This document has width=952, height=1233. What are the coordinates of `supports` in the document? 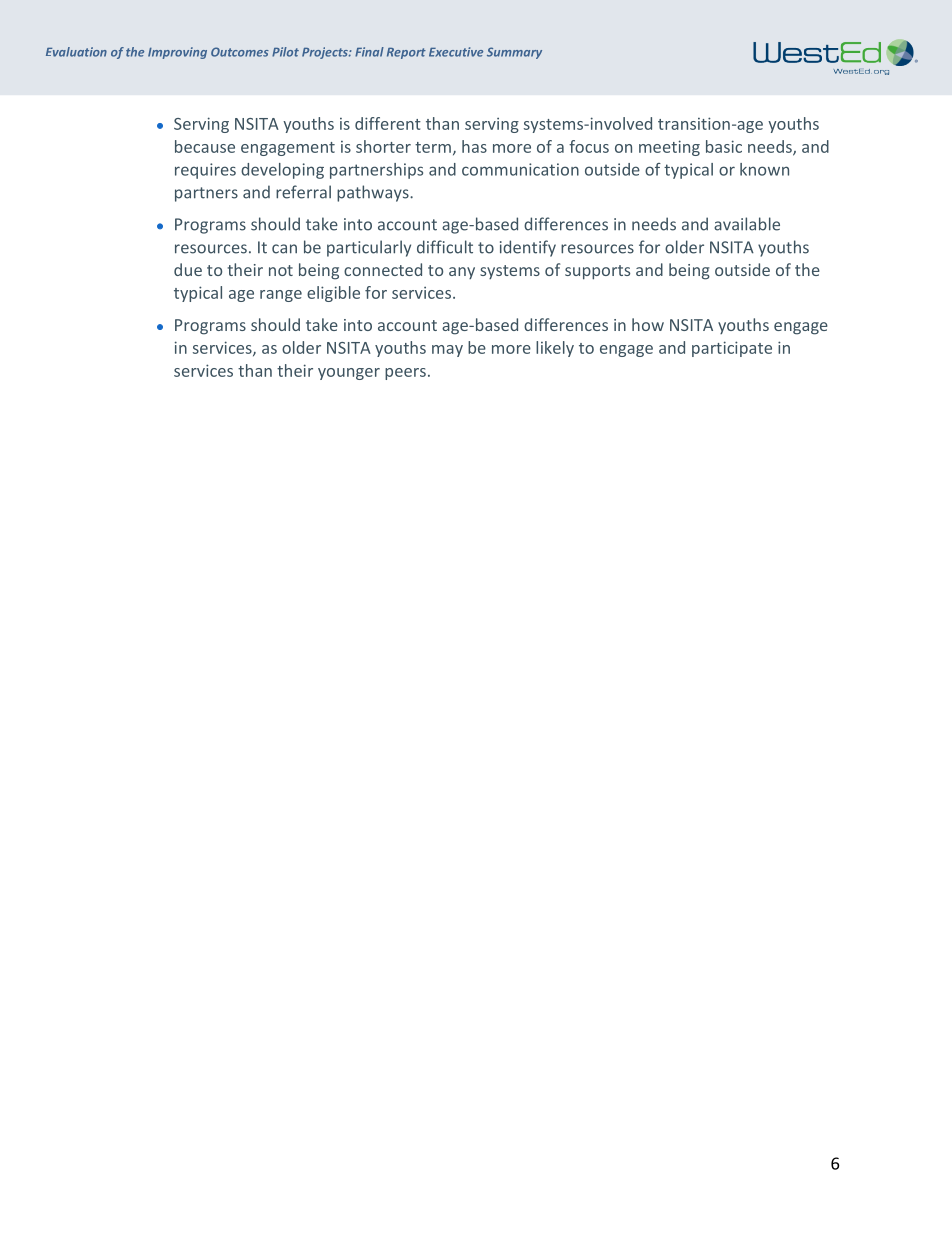 It's located at (597, 272).
